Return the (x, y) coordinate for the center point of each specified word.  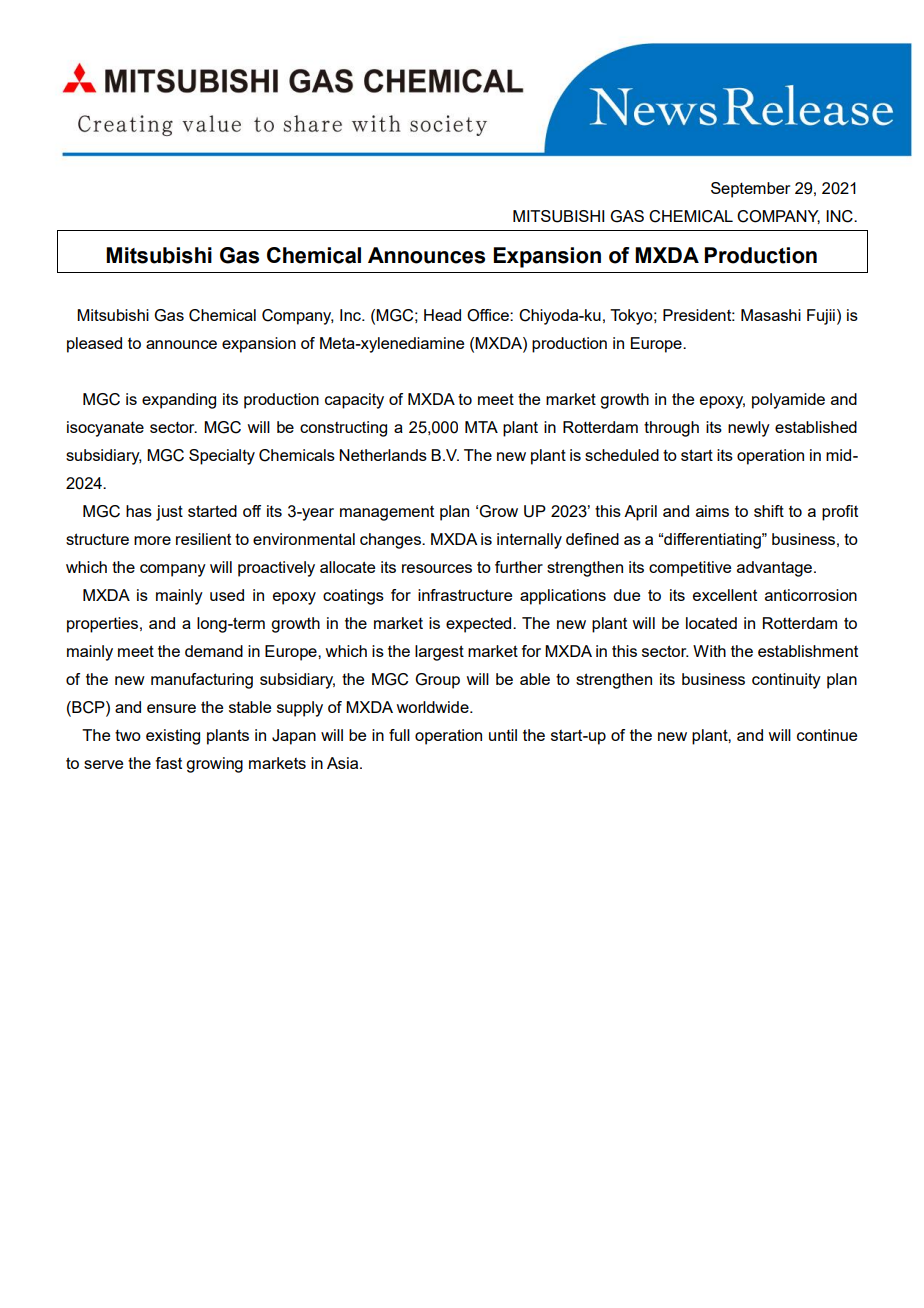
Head (442, 315)
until (503, 735)
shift (769, 511)
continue (827, 735)
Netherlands (383, 455)
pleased (94, 345)
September (750, 190)
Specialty (222, 457)
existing (173, 737)
